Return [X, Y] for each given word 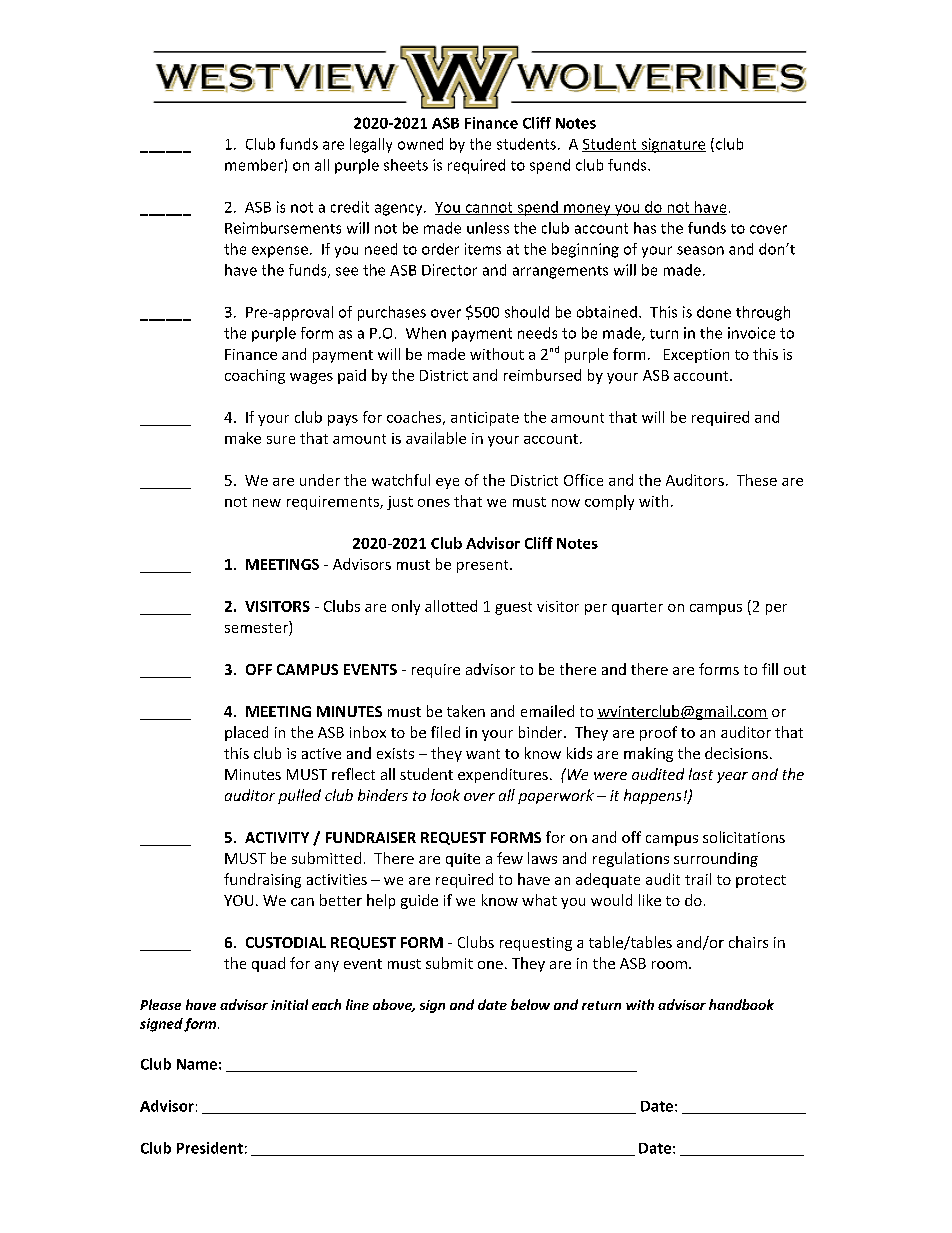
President [210, 1148]
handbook [741, 1004]
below [530, 1004]
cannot [489, 208]
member [254, 165]
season [700, 250]
